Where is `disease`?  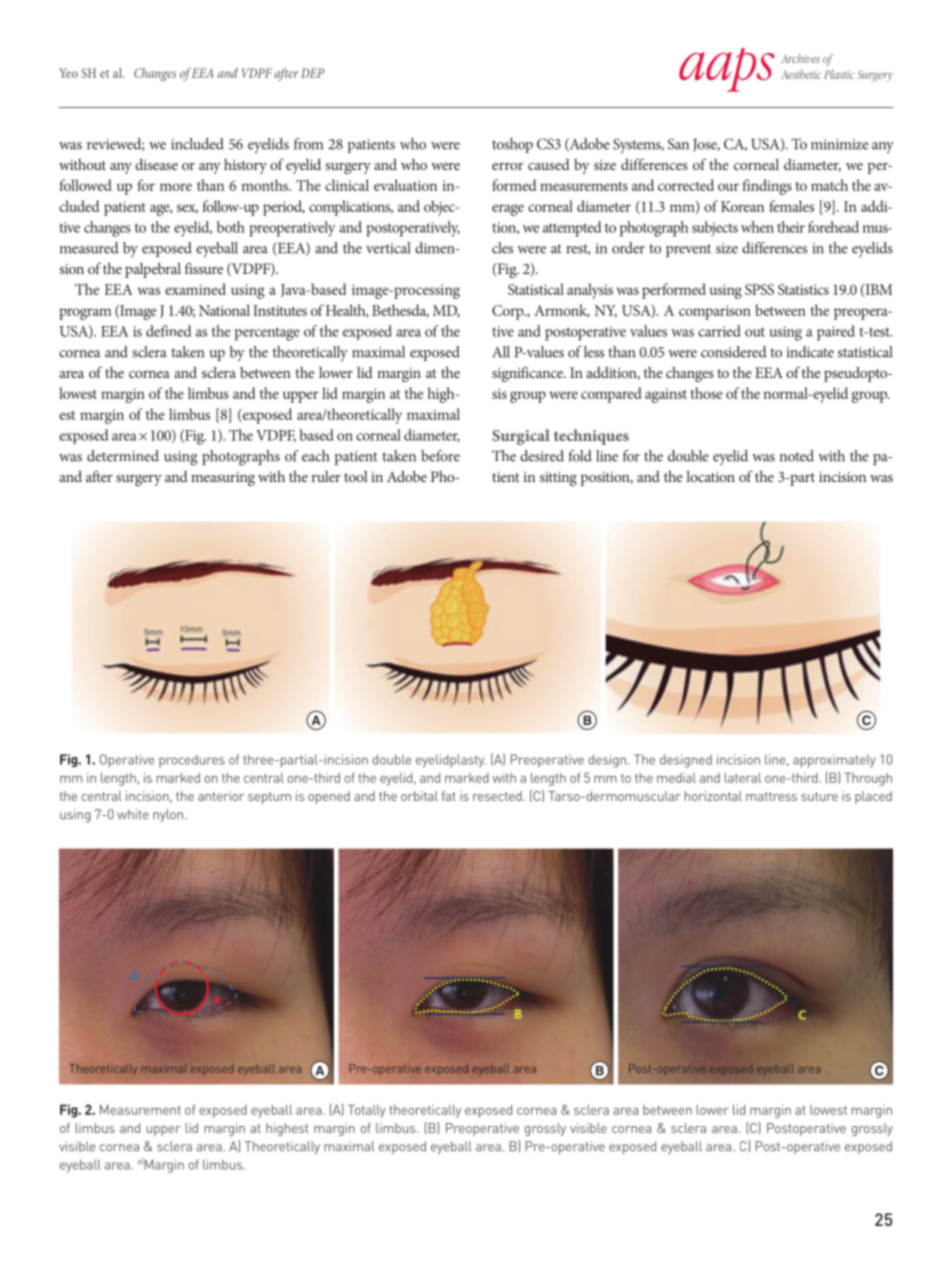 disease is located at coordinates (156, 164).
